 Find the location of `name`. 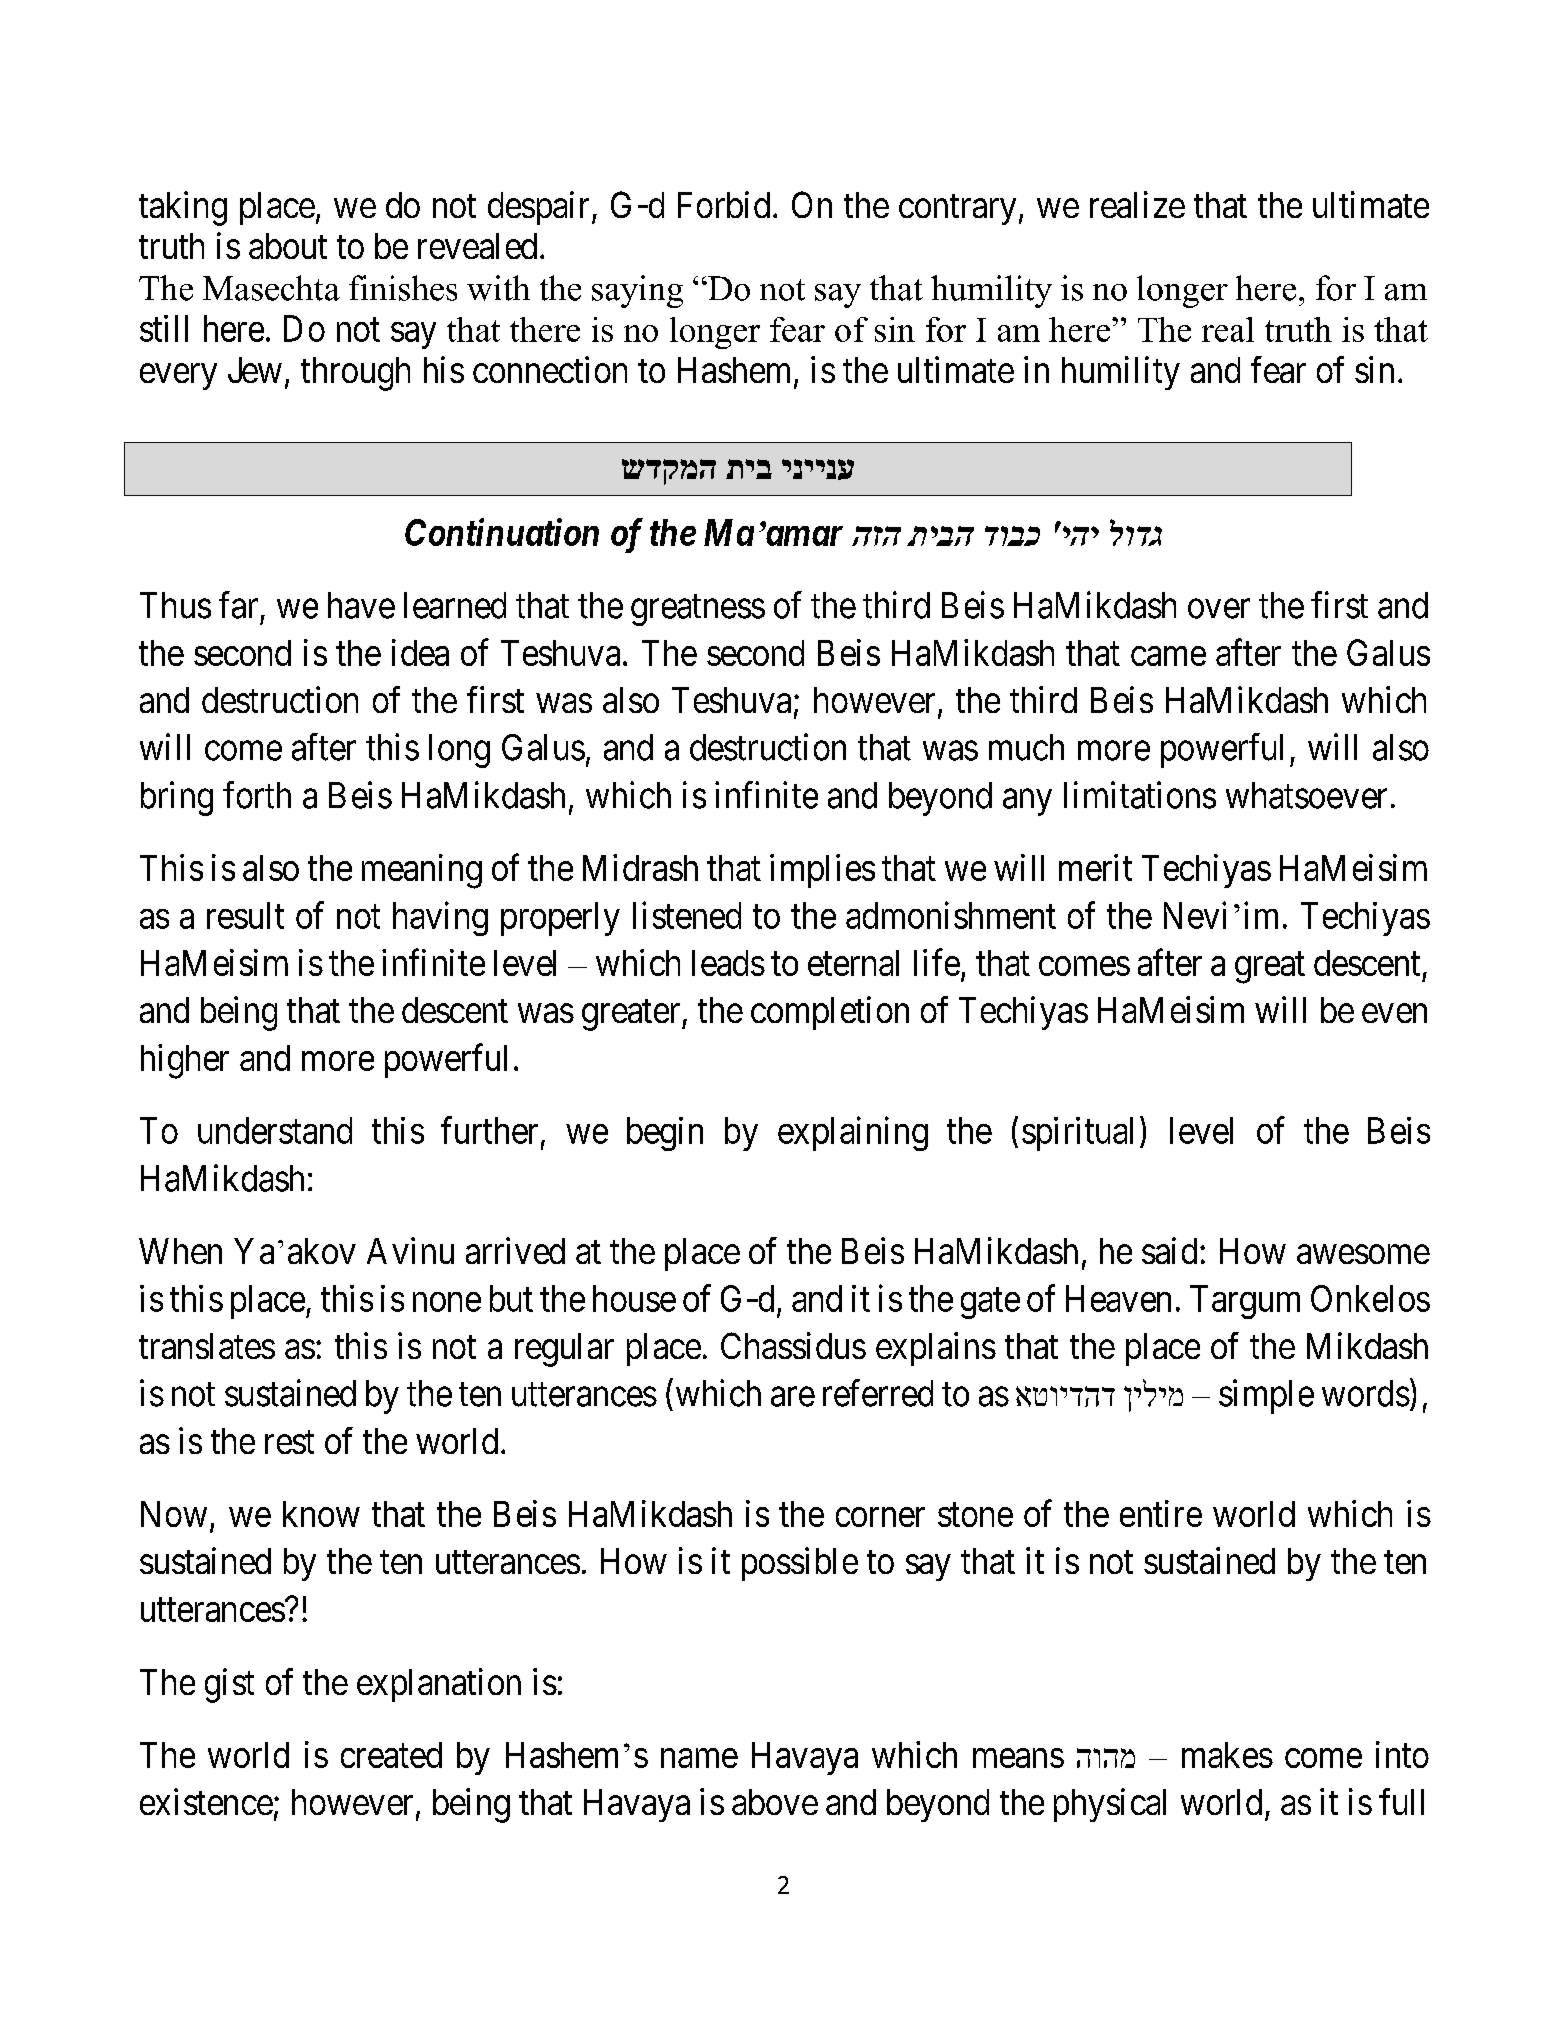

name is located at coordinates (699, 1758).
